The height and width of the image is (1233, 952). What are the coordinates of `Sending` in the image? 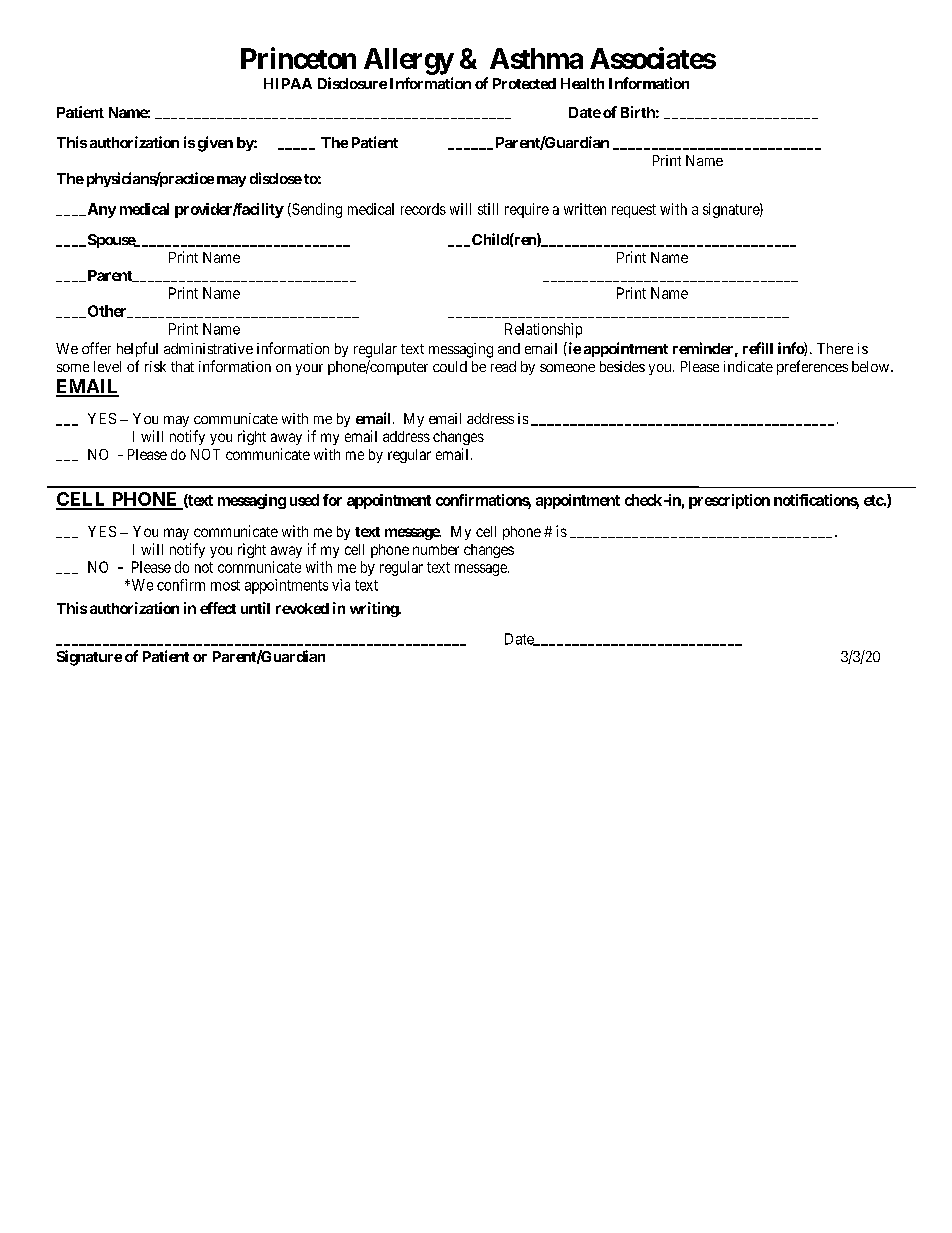 It's located at (316, 210).
